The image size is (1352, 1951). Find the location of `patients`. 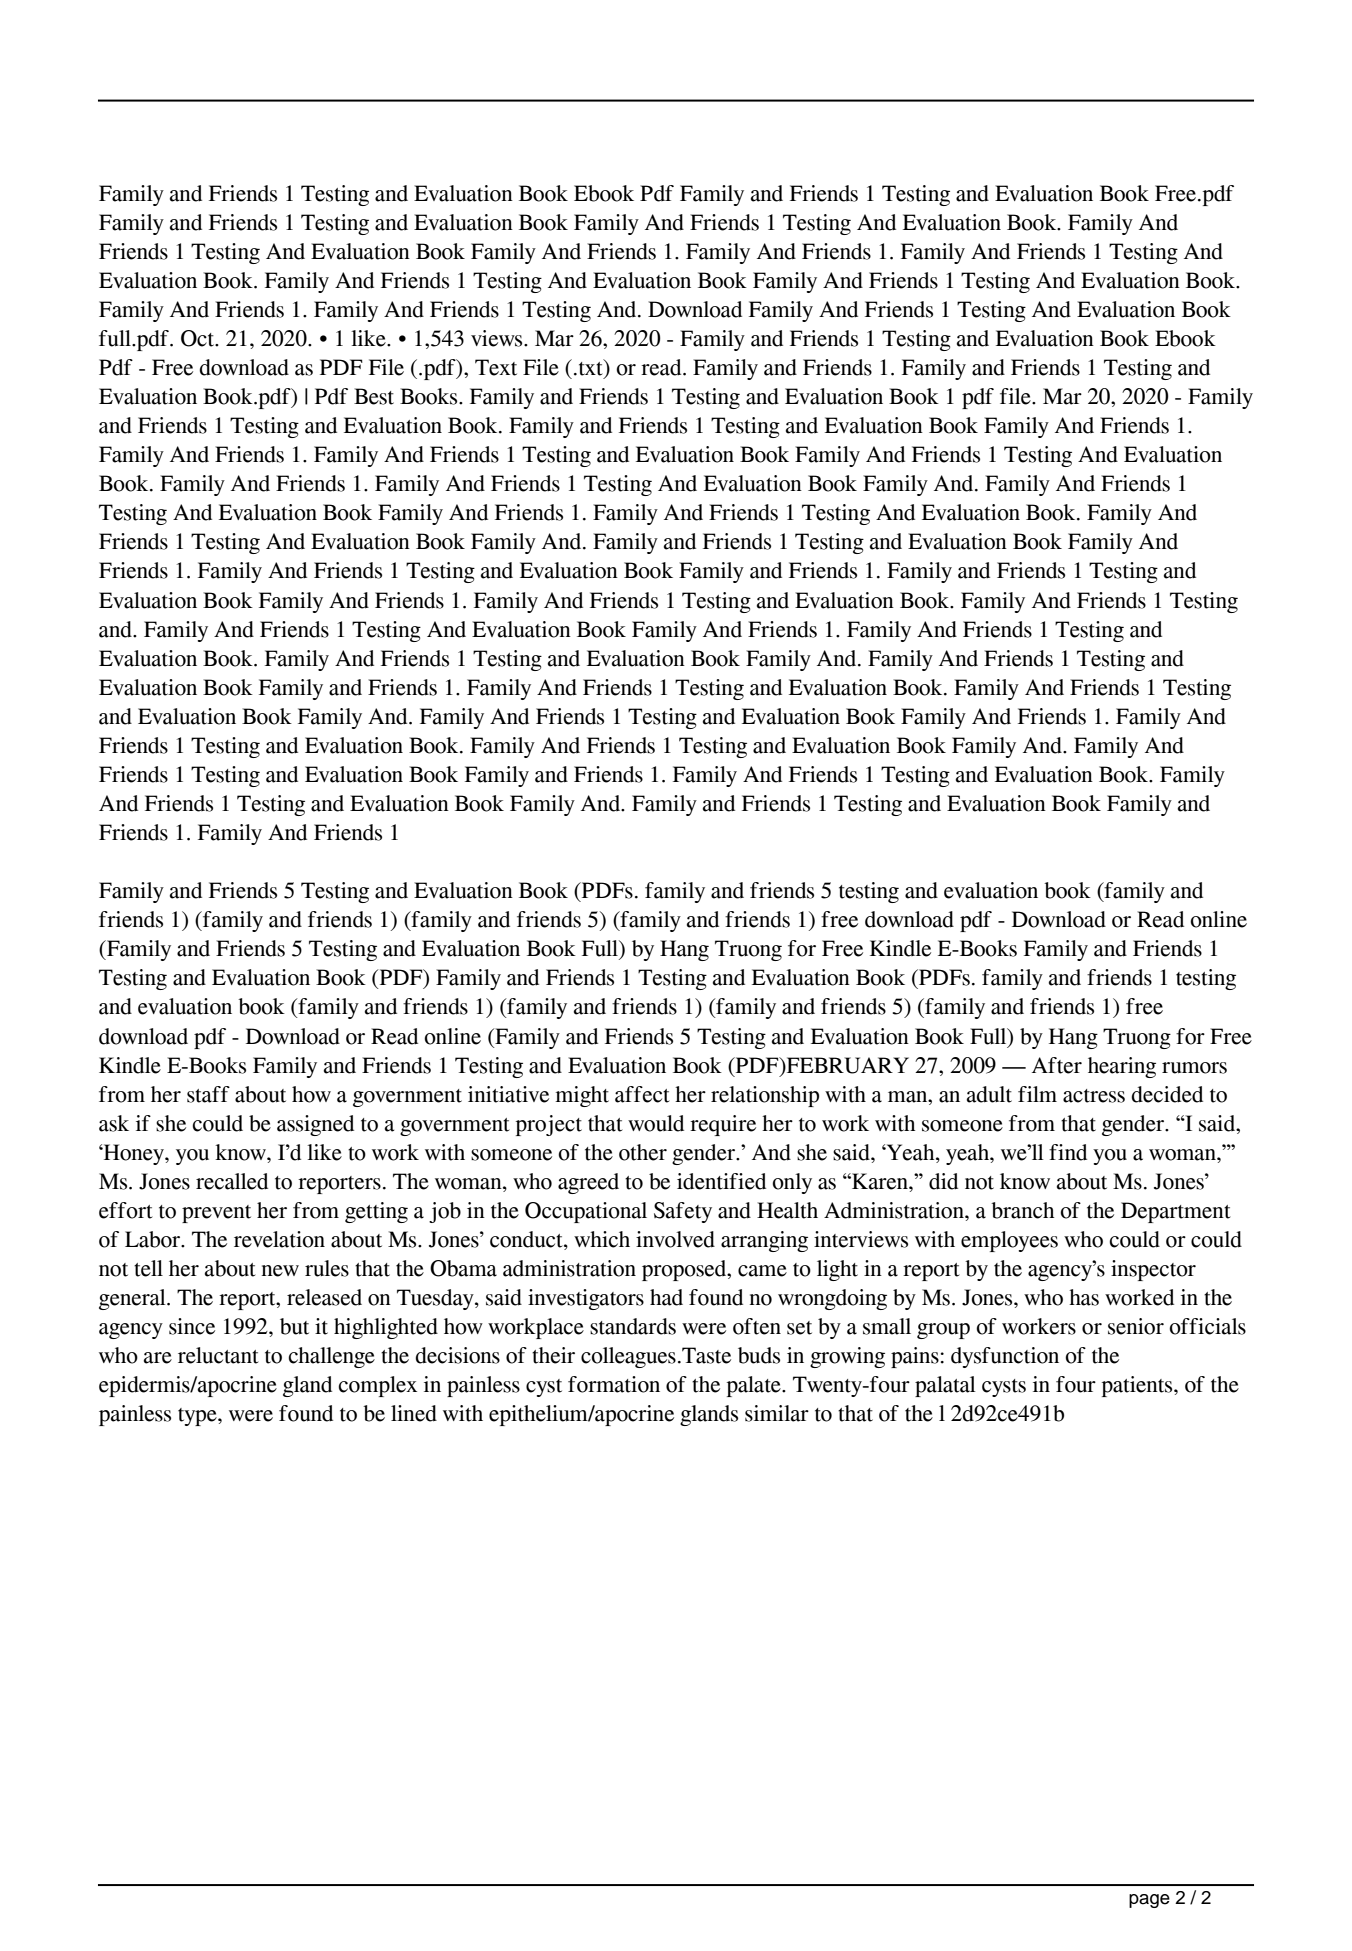

patients is located at coordinates (1138, 1386).
